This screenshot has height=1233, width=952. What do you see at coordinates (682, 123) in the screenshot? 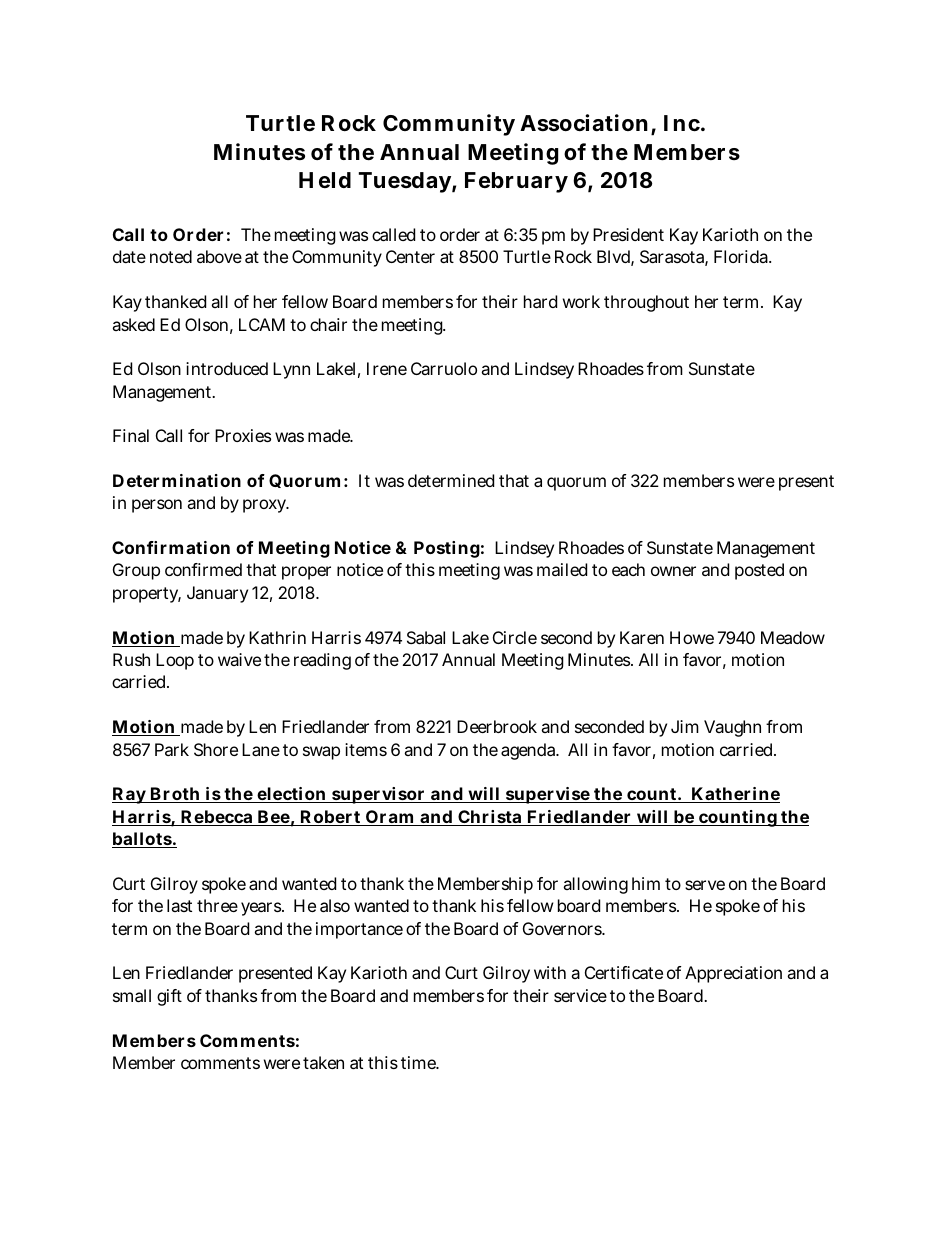
I see `Inc` at bounding box center [682, 123].
